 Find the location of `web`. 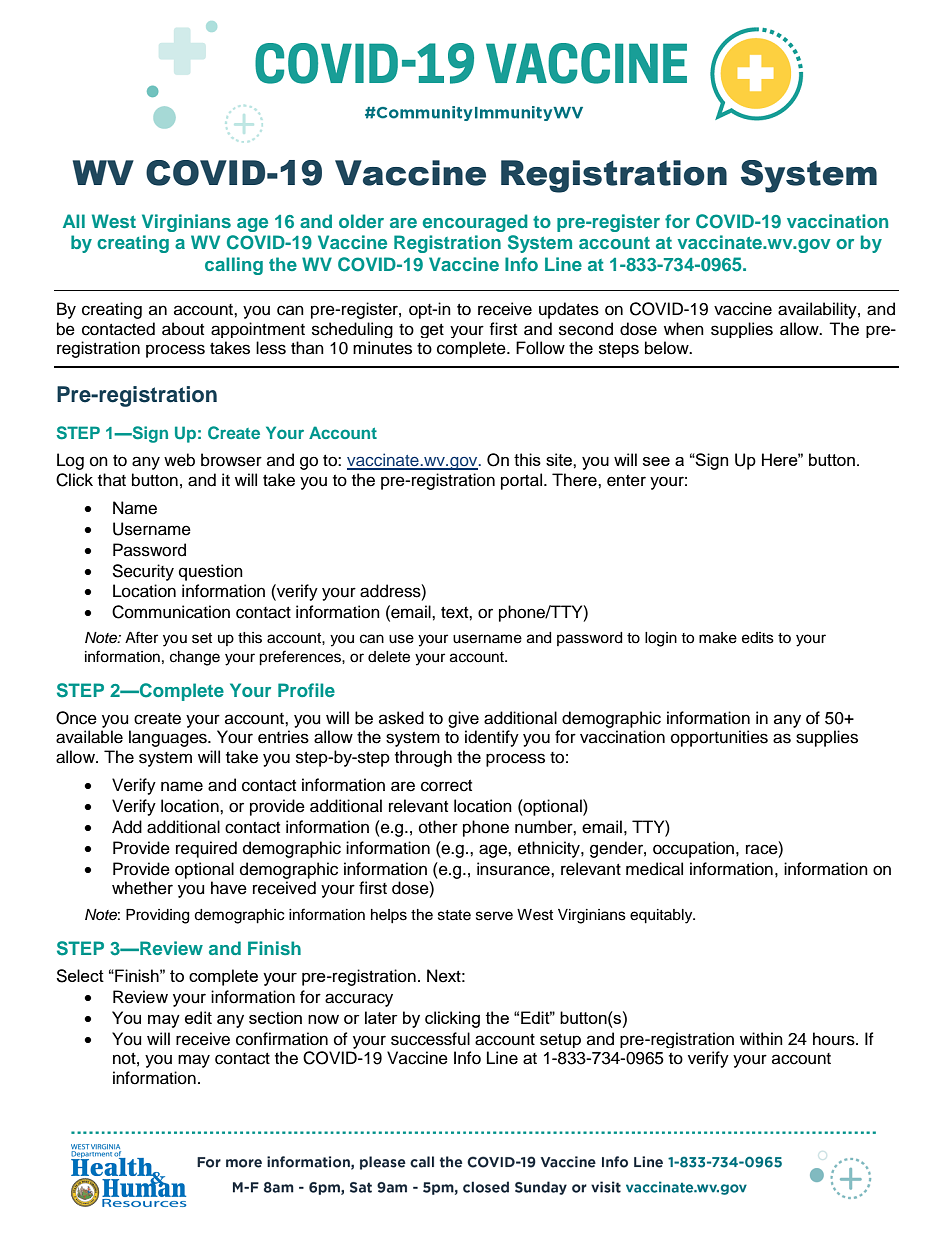

web is located at coordinates (179, 460).
